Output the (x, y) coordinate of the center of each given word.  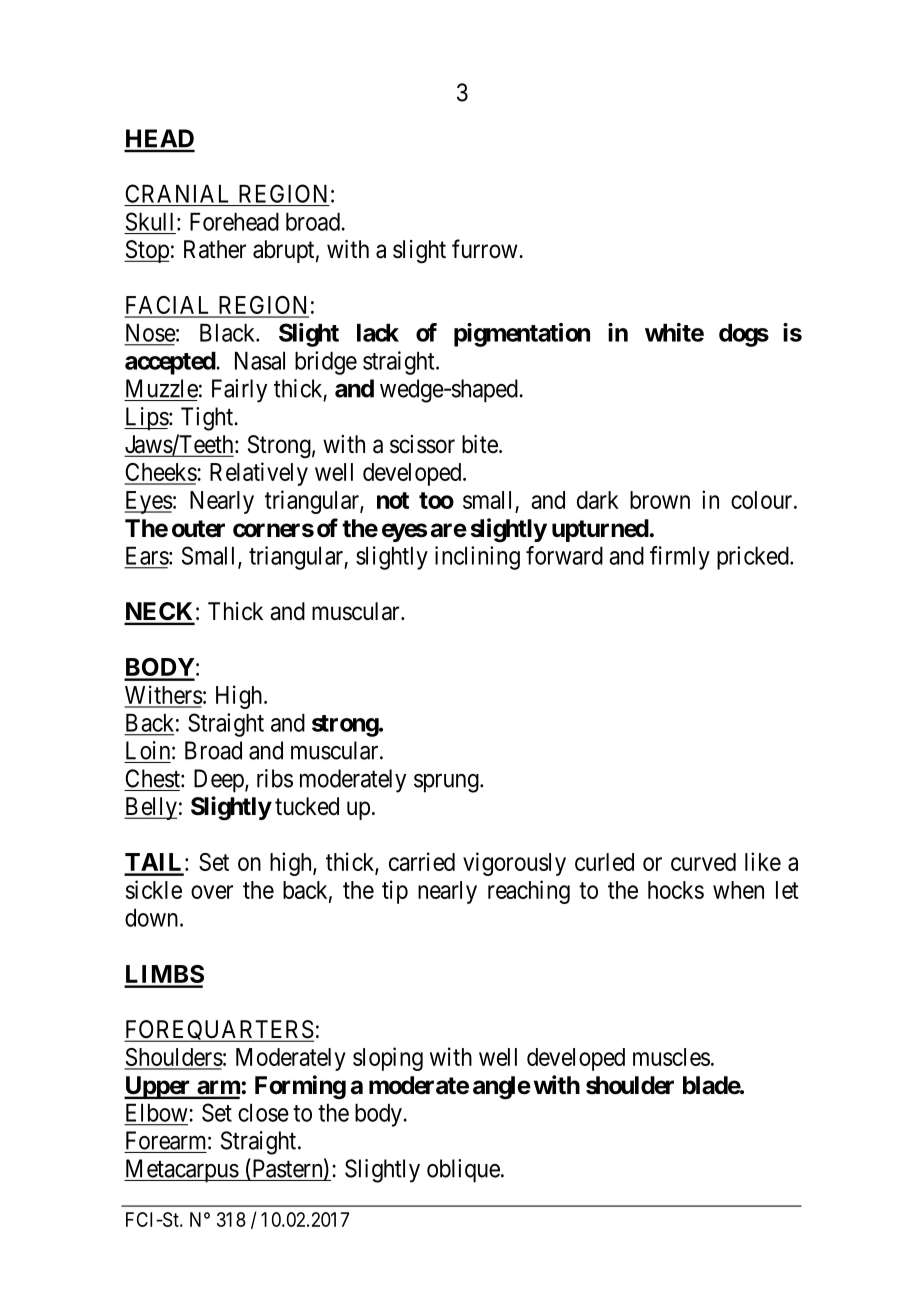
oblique (463, 1171)
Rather (215, 249)
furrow (486, 248)
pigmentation (522, 335)
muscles (671, 1057)
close (263, 1113)
